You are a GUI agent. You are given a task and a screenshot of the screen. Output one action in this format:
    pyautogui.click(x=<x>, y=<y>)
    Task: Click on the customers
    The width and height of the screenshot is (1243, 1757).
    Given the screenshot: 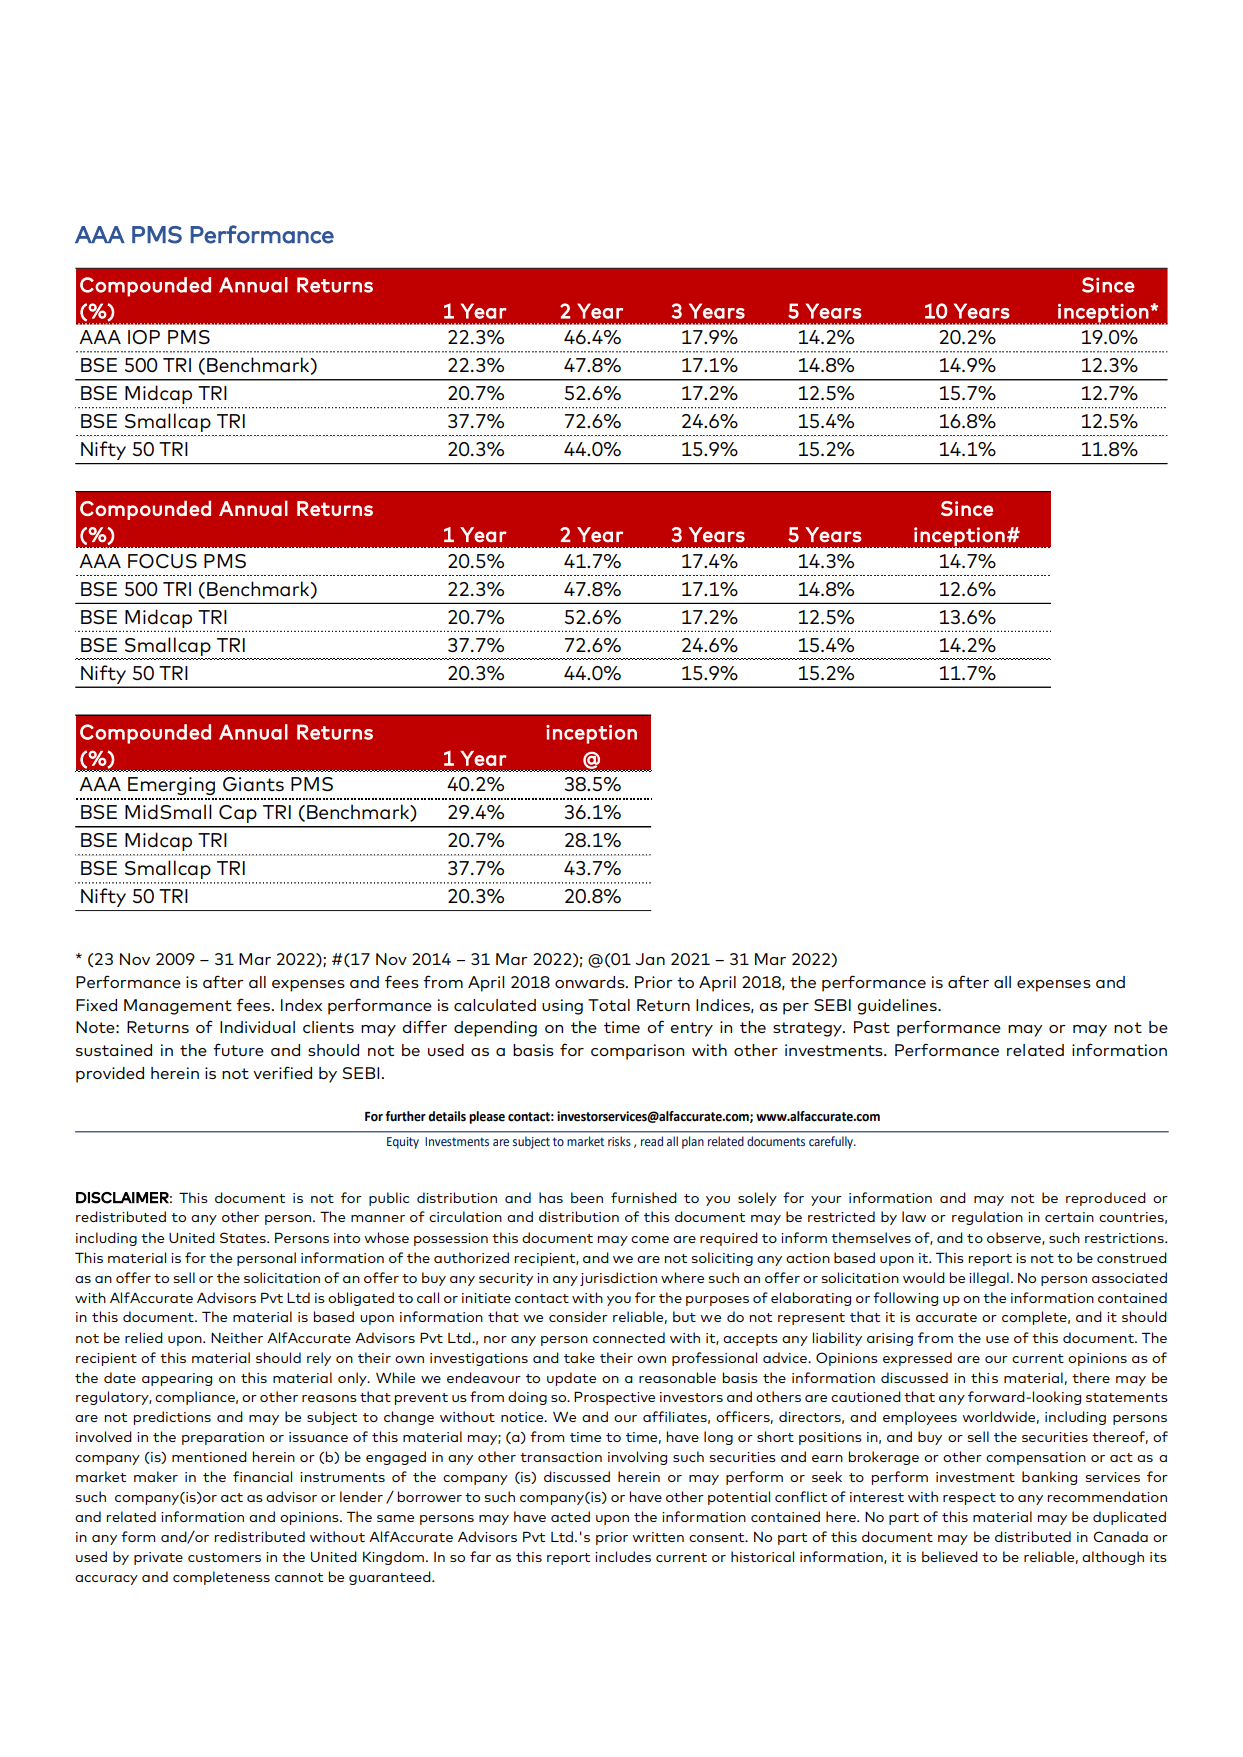 What is the action you would take?
    pyautogui.click(x=224, y=1557)
